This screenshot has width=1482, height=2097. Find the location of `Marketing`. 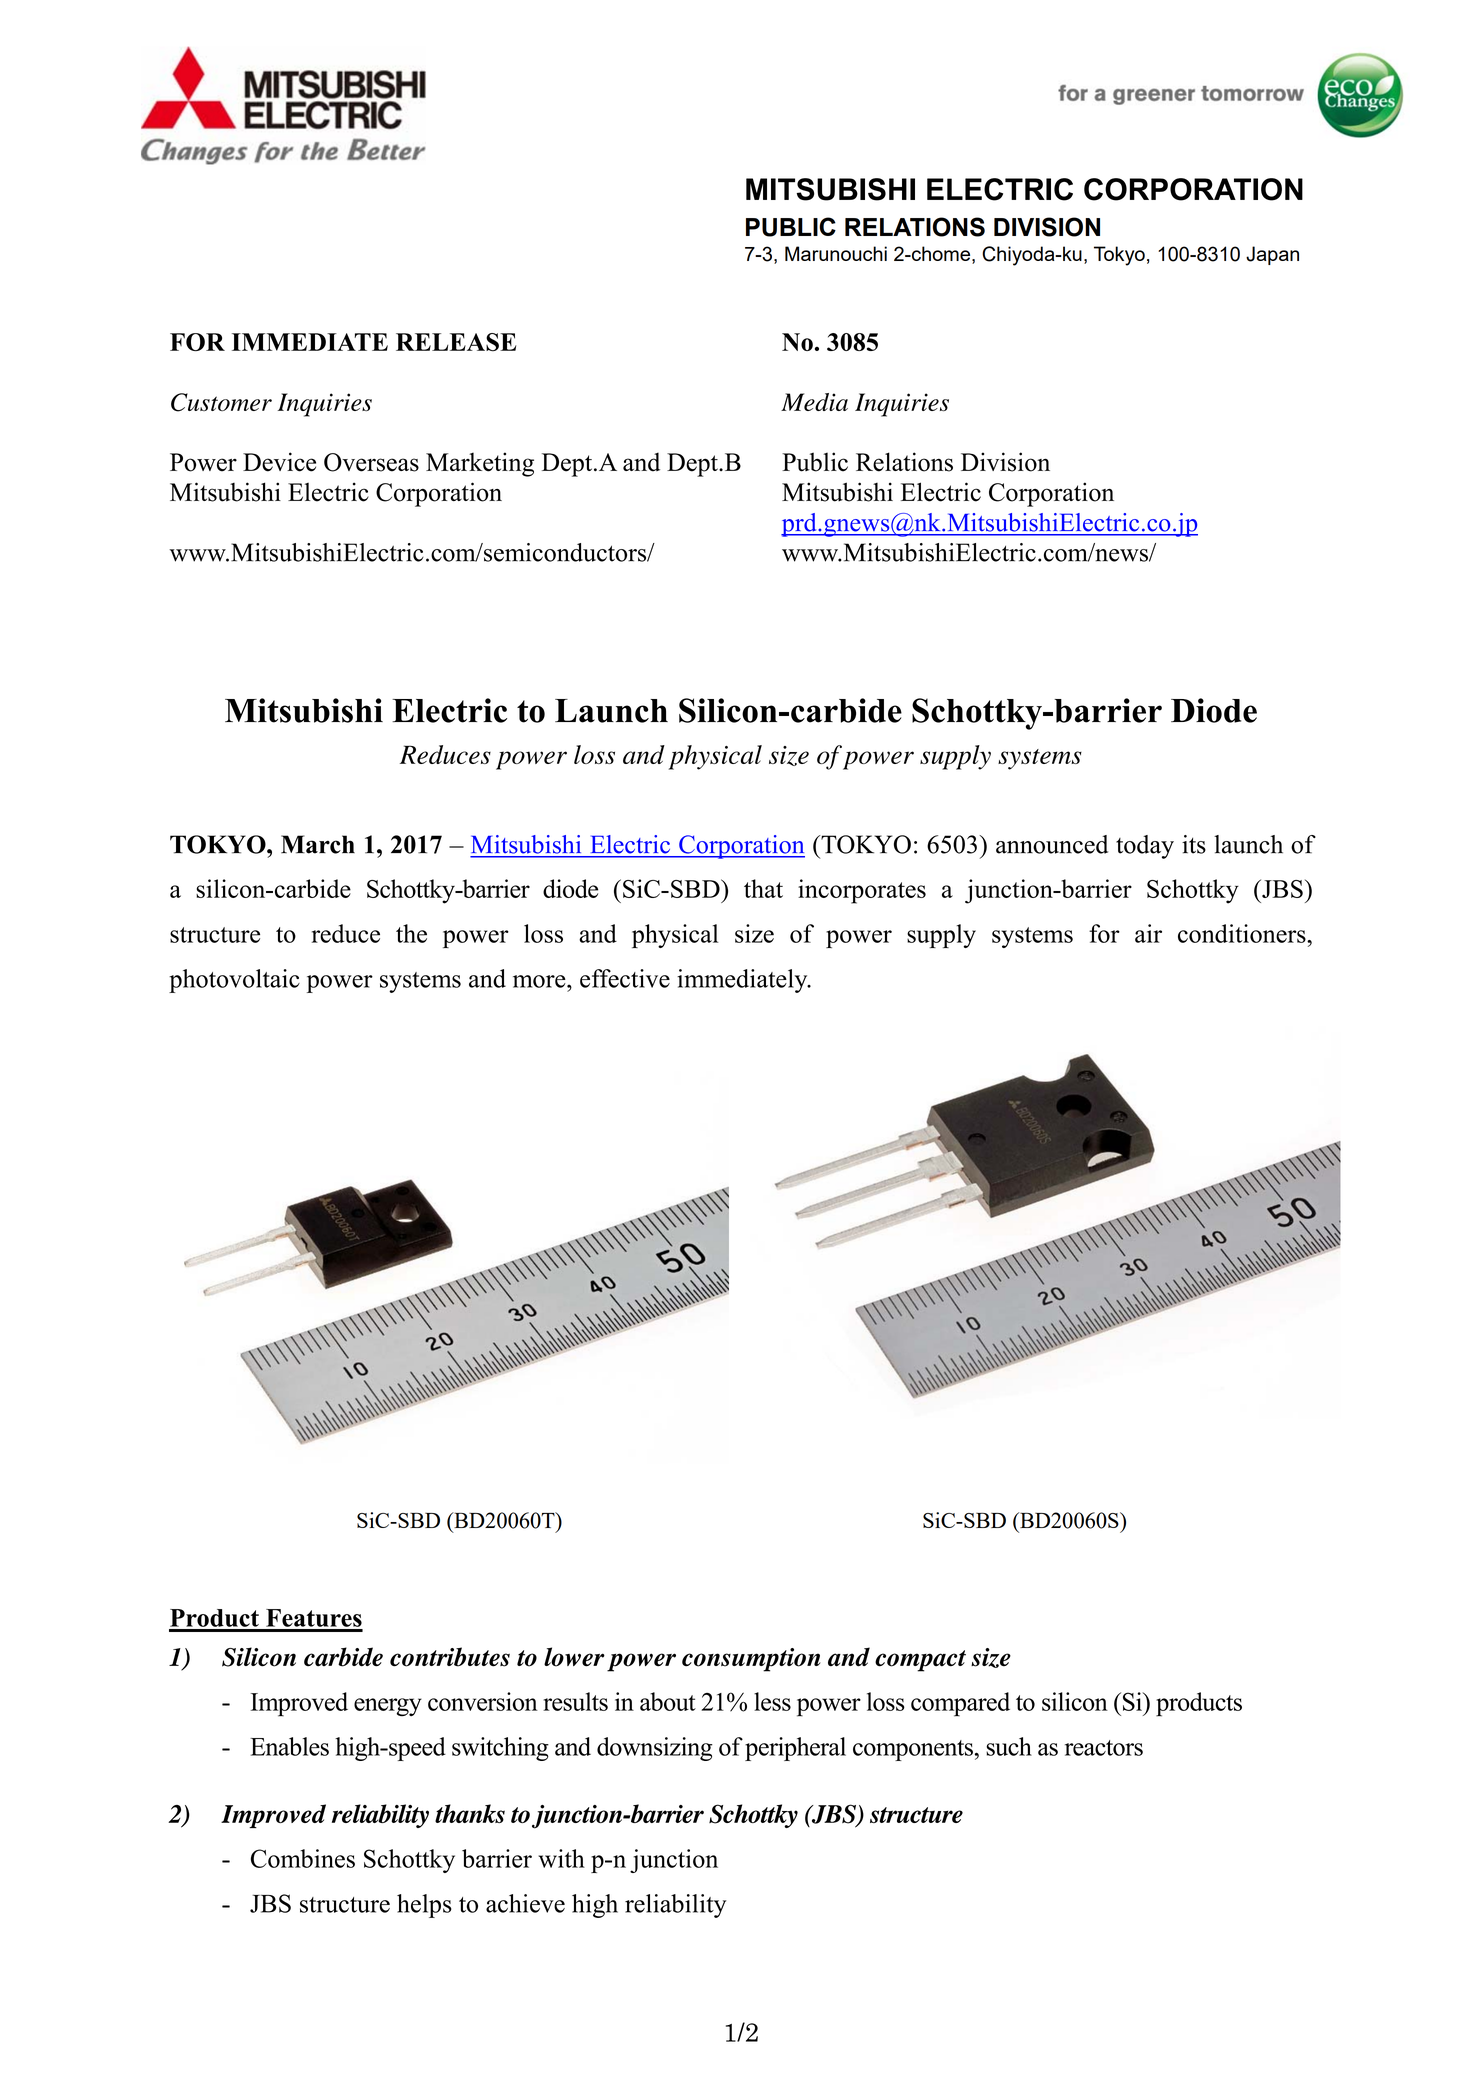

Marketing is located at coordinates (480, 464).
